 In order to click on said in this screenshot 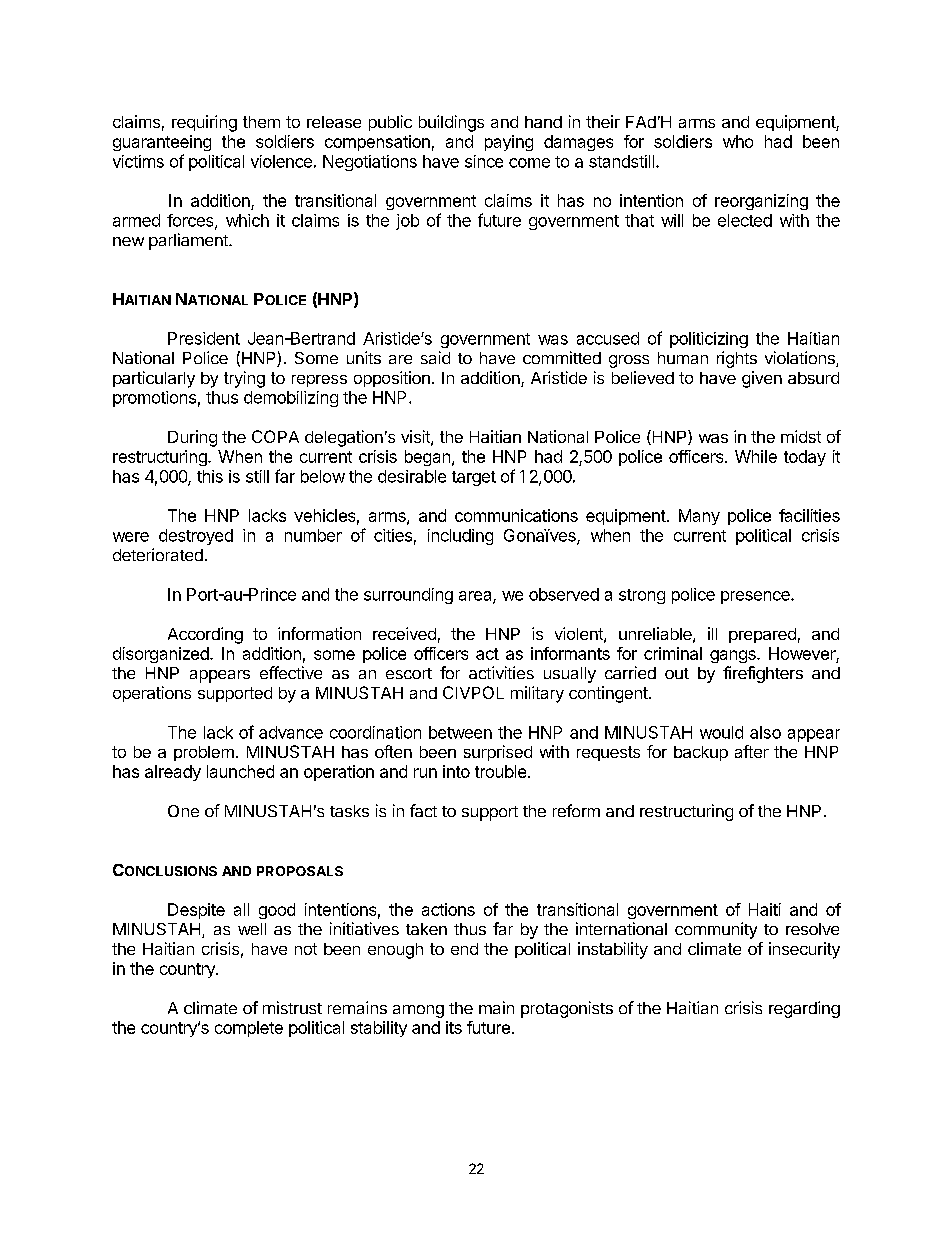, I will do `click(435, 357)`.
